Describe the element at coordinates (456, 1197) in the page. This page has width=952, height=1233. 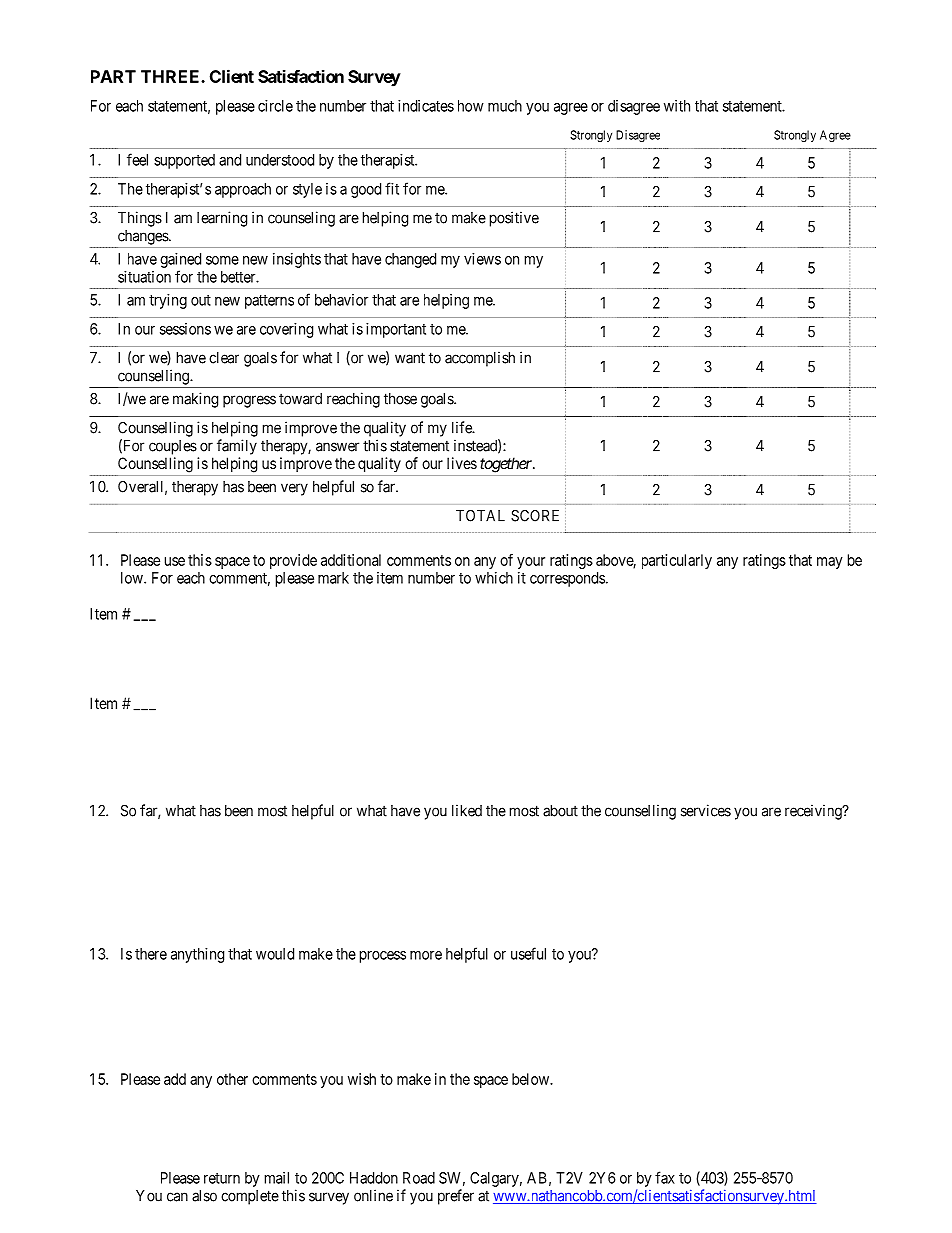
I see `prefer` at that location.
